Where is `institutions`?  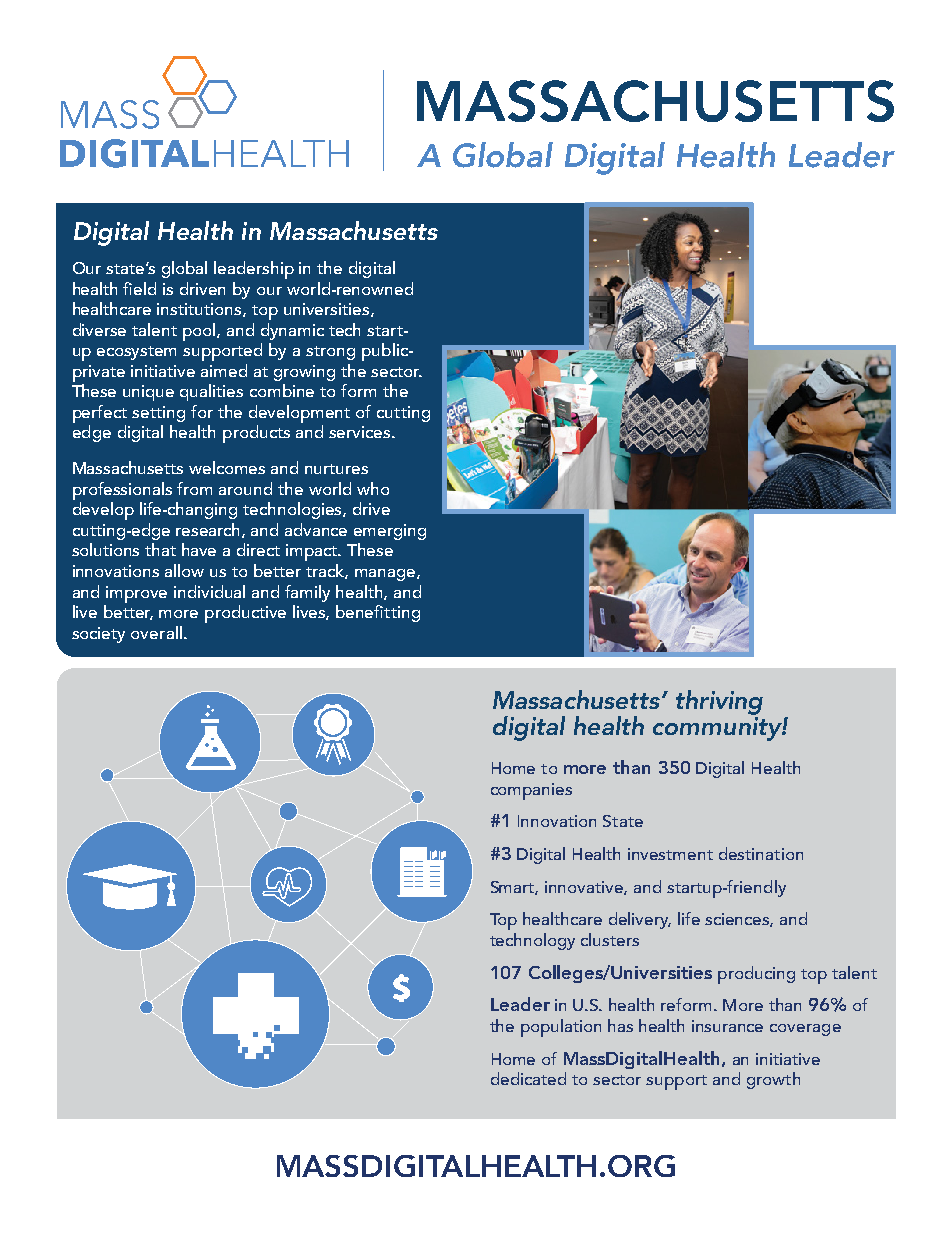
institutions is located at coordinates (200, 310).
